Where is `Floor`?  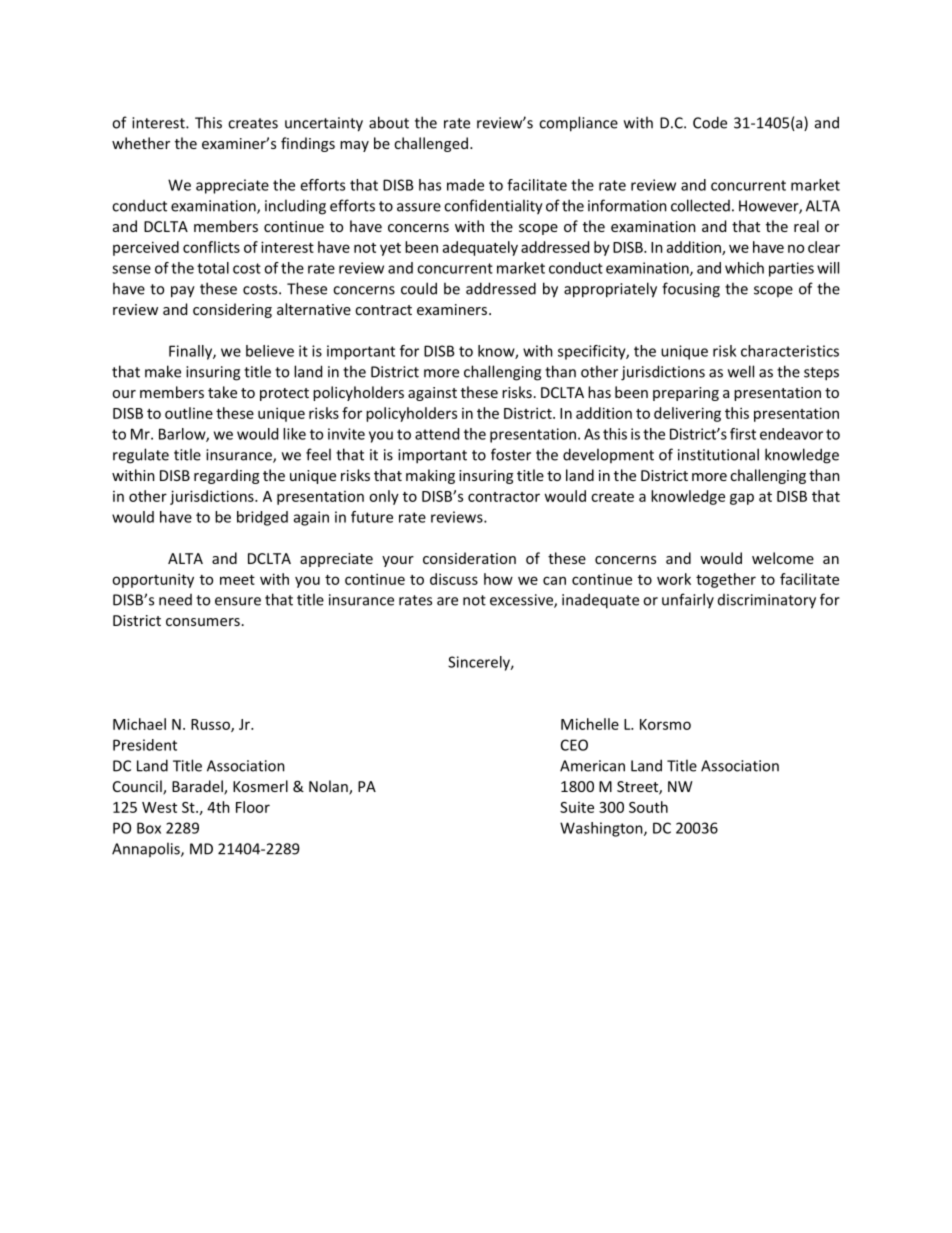
Floor is located at coordinates (253, 807).
